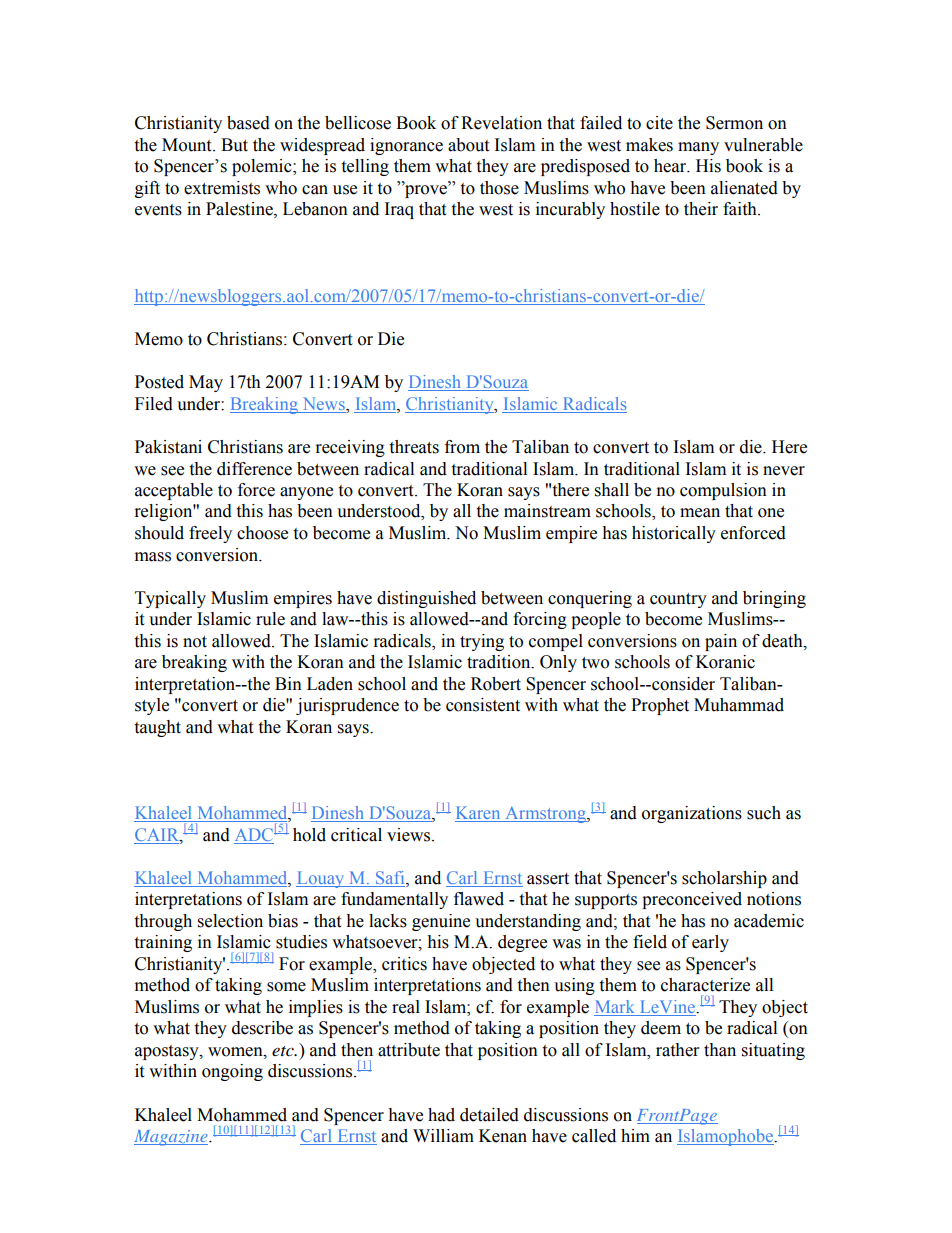  What do you see at coordinates (692, 814) in the document?
I see `organizations` at bounding box center [692, 814].
